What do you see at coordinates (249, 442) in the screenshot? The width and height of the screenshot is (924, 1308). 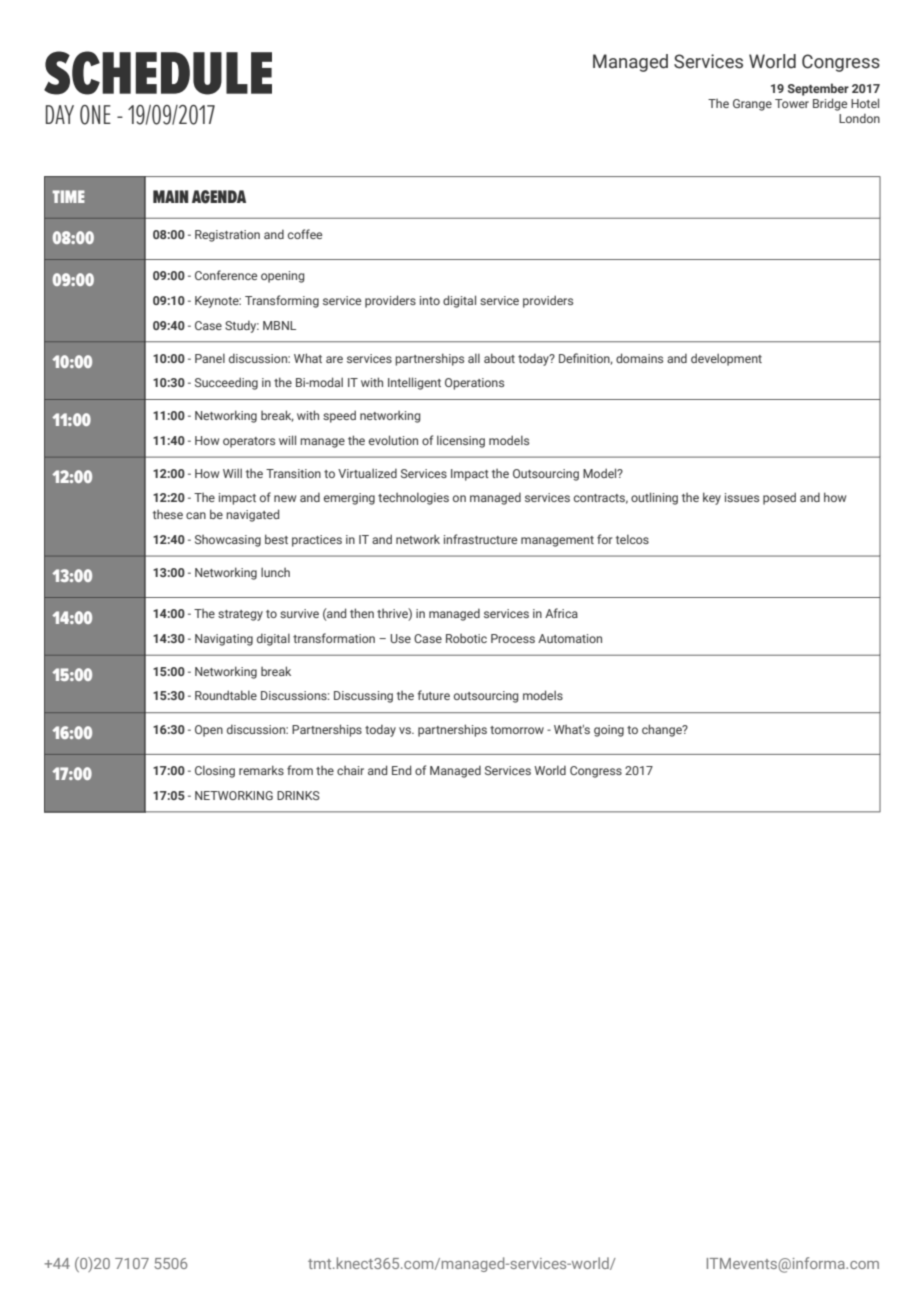 I see `operators` at bounding box center [249, 442].
